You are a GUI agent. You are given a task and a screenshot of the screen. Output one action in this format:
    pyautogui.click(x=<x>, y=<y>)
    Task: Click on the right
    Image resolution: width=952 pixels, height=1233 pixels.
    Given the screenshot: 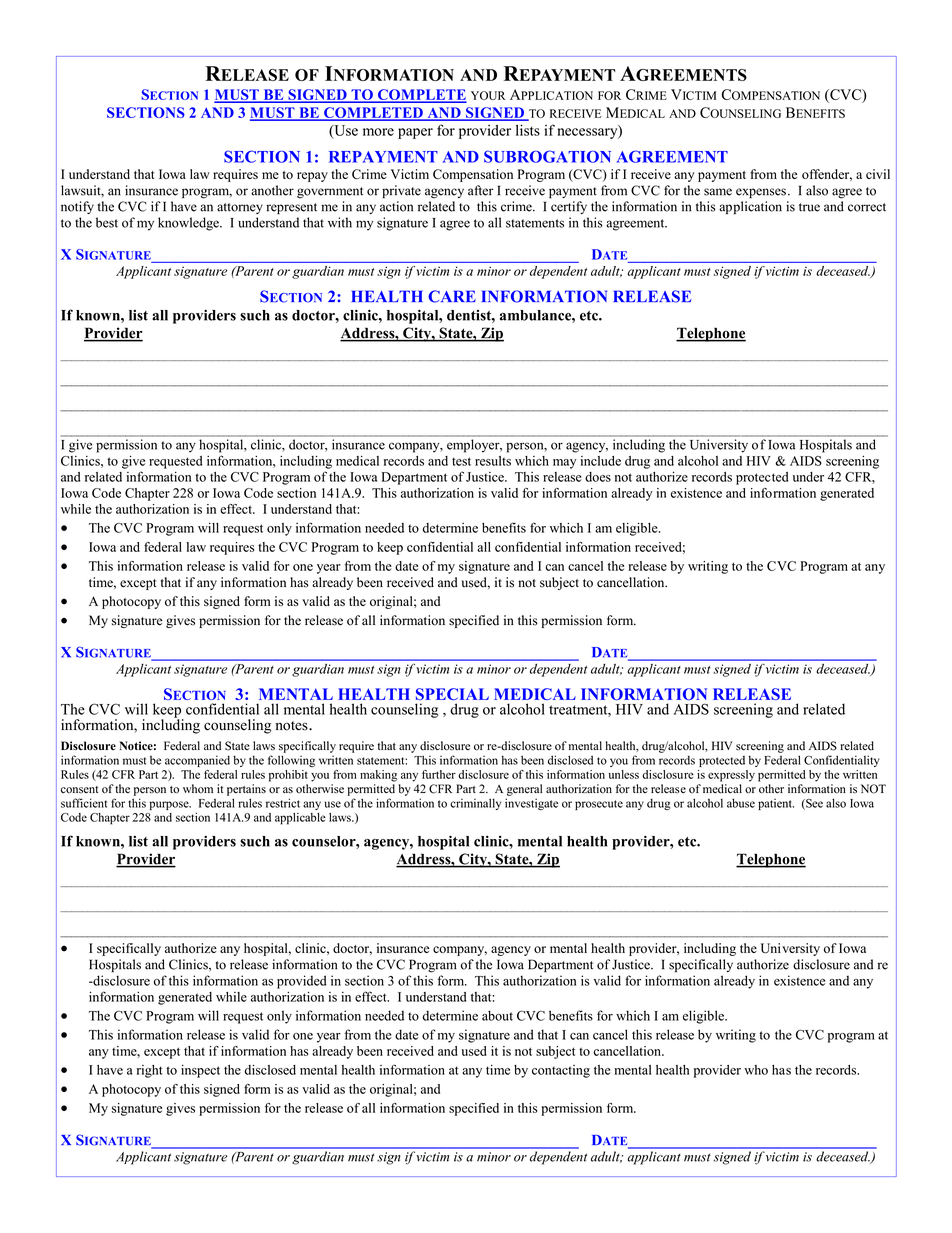 What is the action you would take?
    pyautogui.click(x=150, y=1071)
